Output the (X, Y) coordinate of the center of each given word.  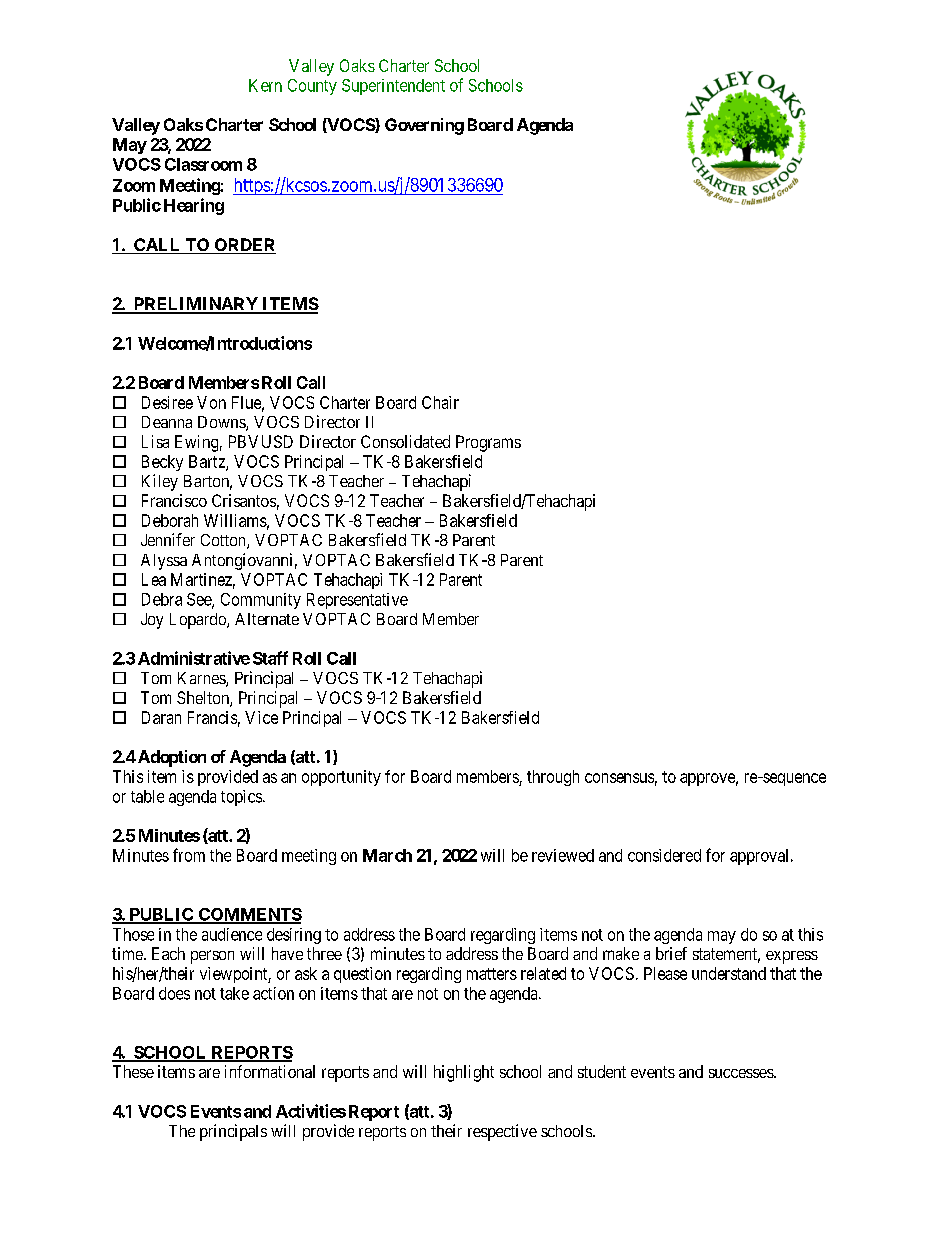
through (553, 778)
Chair (440, 402)
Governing (424, 126)
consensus (619, 778)
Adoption (170, 758)
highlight (464, 1073)
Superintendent (393, 87)
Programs (488, 443)
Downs (222, 423)
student (602, 1071)
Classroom (203, 164)
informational (270, 1071)
